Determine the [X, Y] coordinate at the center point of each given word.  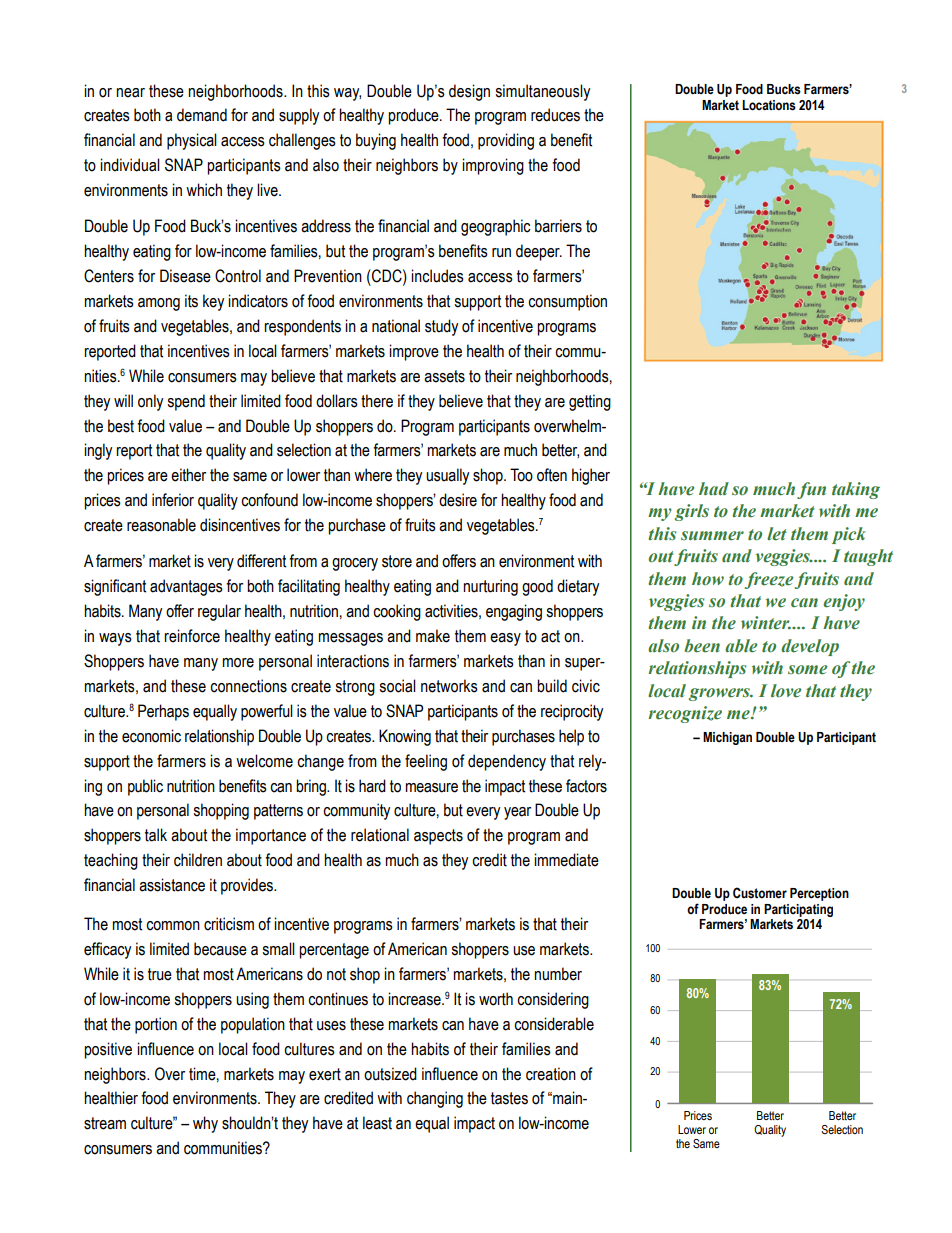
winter [766, 623]
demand [202, 115]
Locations [769, 105]
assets [444, 376]
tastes [509, 1098]
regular [219, 612]
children [198, 860]
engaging [514, 612]
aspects [438, 837]
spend [186, 402]
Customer [760, 893]
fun [811, 490]
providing [506, 141]
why [205, 1124]
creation [551, 1074]
